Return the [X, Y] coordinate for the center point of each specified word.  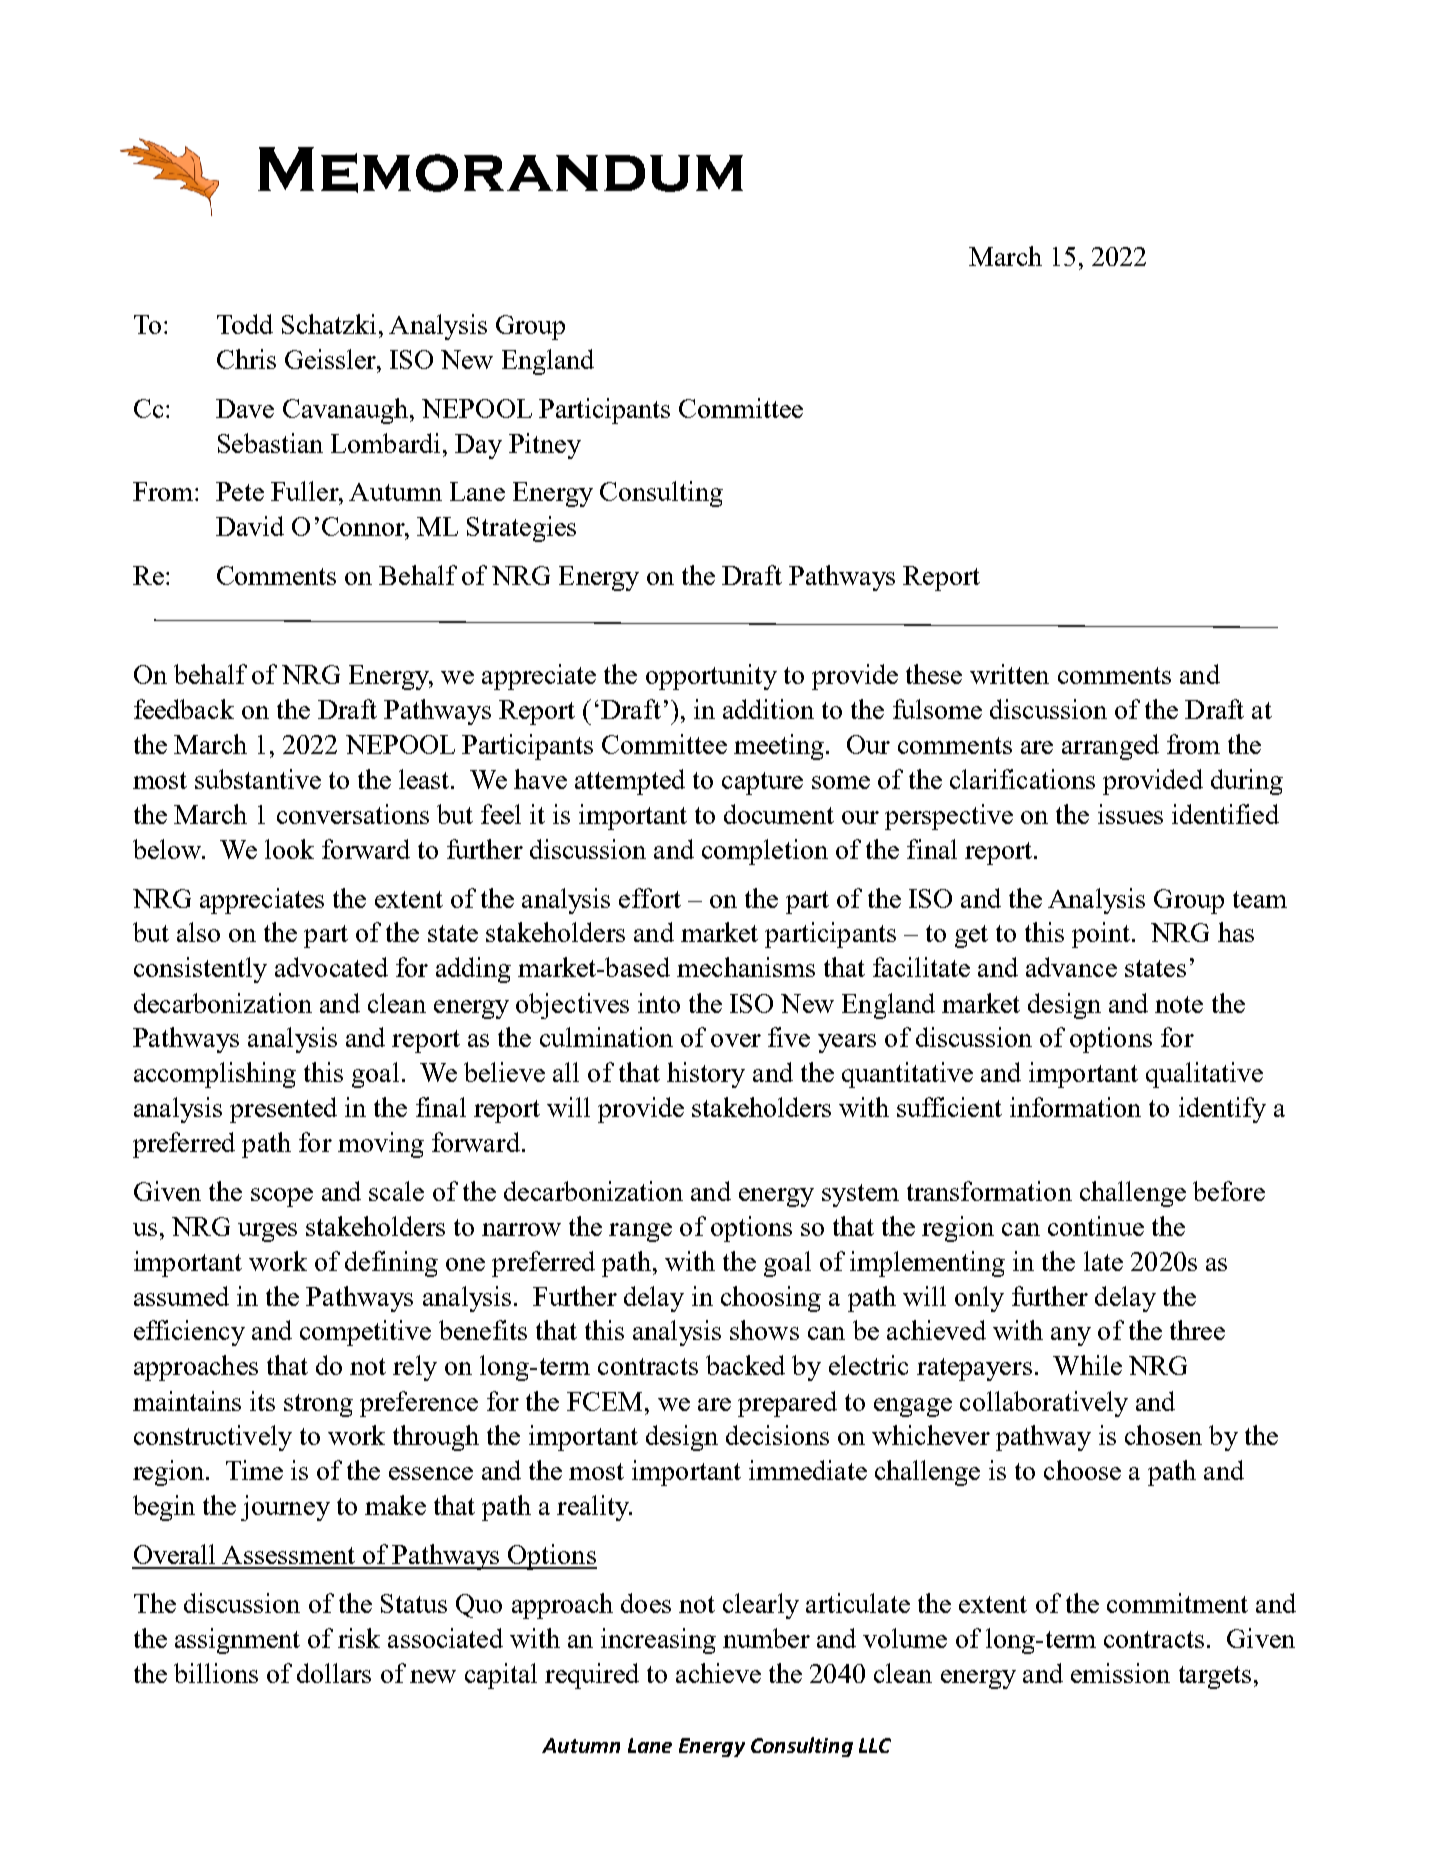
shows [764, 1330]
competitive [365, 1333]
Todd [245, 324]
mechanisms [746, 967]
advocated [331, 967]
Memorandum [500, 170]
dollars [334, 1673]
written [1009, 674]
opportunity [711, 677]
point [1102, 935]
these [934, 674]
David [250, 526]
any [1071, 1336]
